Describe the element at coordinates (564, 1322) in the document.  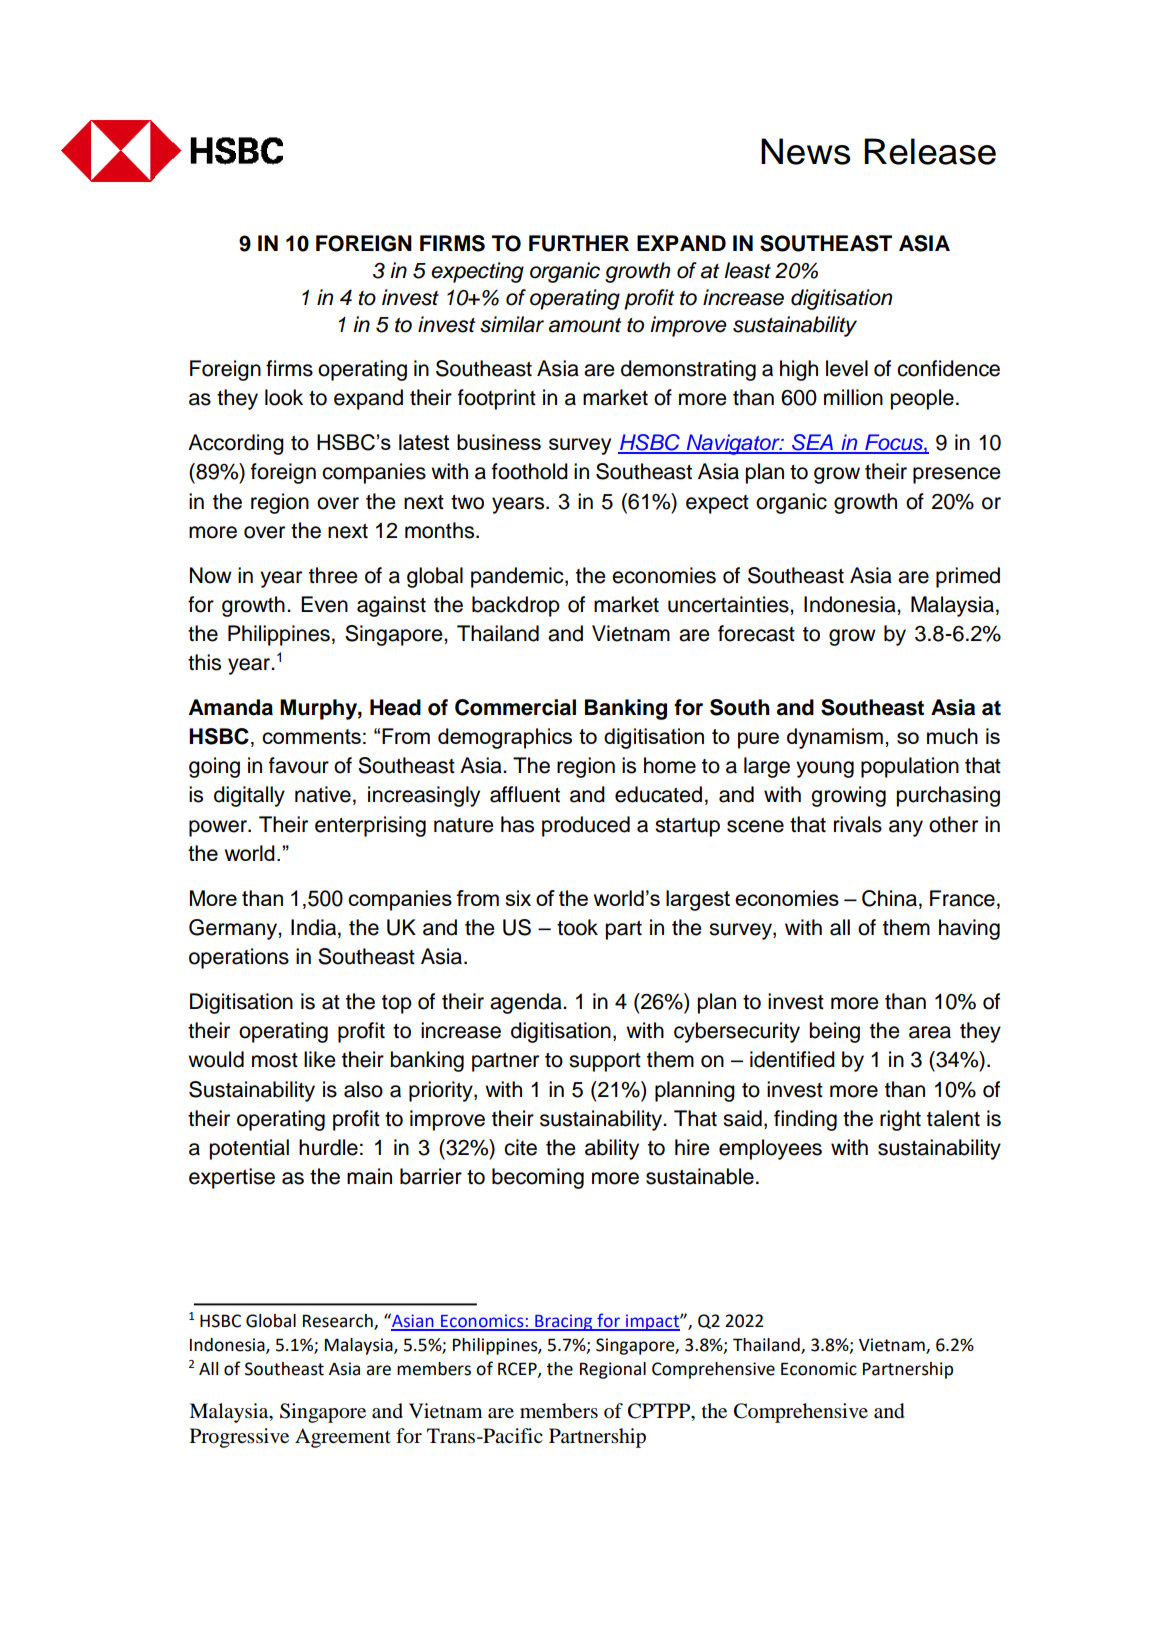
I see `Bracing` at that location.
